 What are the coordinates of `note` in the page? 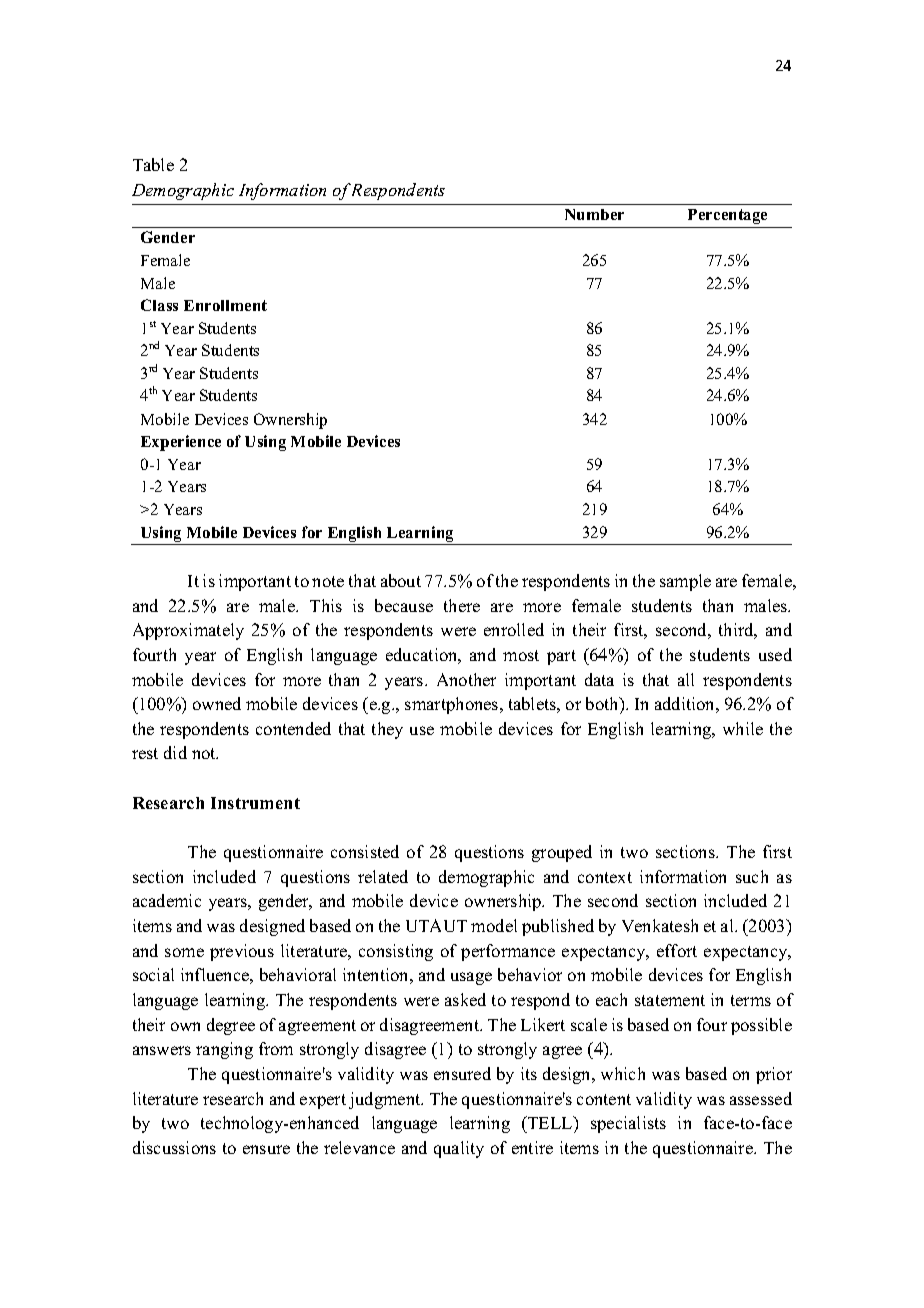 It's located at (328, 581).
